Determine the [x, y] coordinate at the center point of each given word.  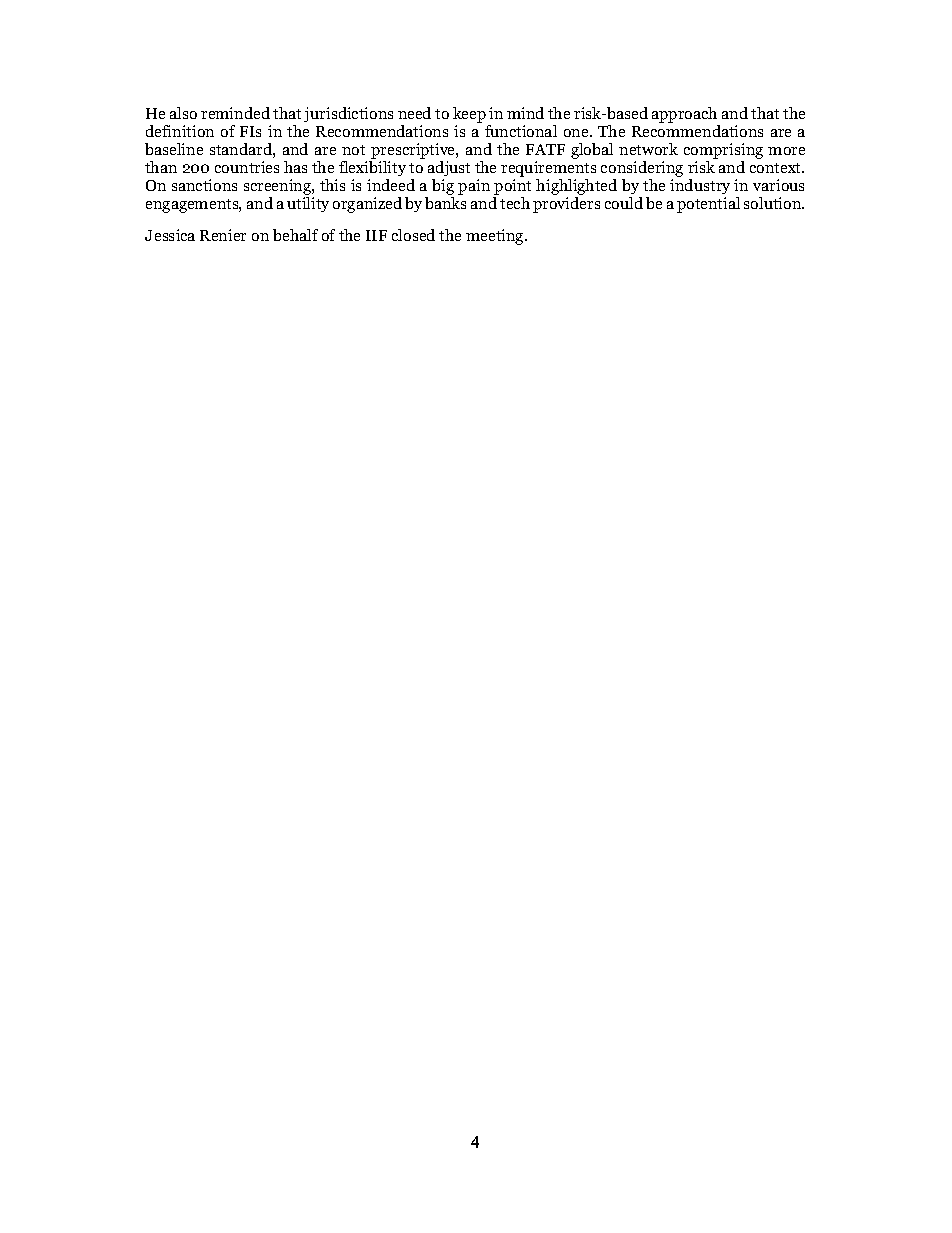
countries [247, 167]
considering [642, 170]
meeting [496, 237]
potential [708, 205]
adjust [449, 170]
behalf [295, 235]
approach [686, 116]
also [183, 113]
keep [469, 116]
